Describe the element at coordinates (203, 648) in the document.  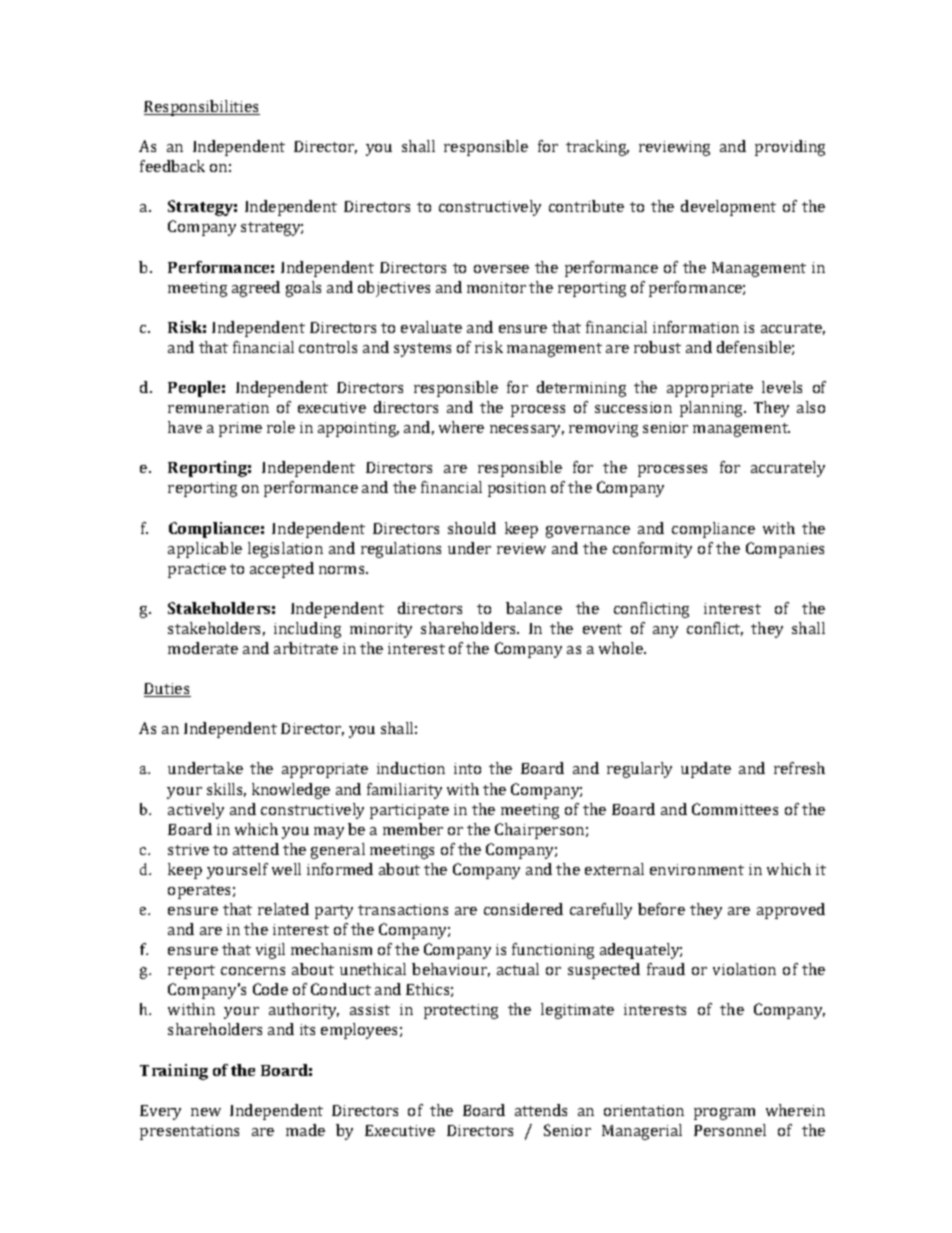
I see `moderate` at that location.
